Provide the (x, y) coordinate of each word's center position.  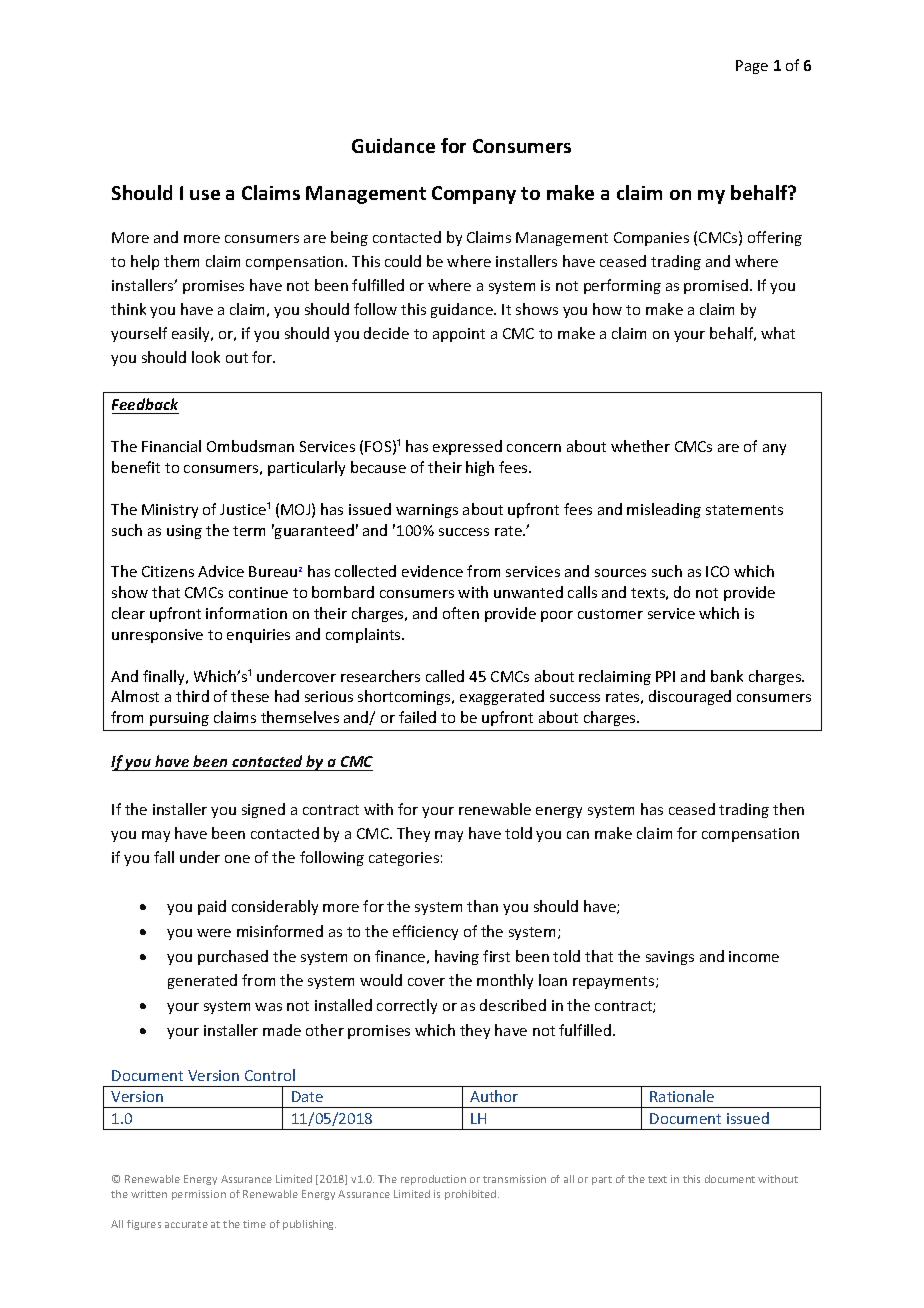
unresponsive (157, 636)
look (206, 357)
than (482, 906)
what (778, 333)
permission (199, 1195)
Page (752, 67)
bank (727, 676)
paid (212, 907)
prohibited (472, 1195)
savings (670, 958)
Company (474, 195)
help (145, 262)
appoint (459, 335)
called (445, 676)
